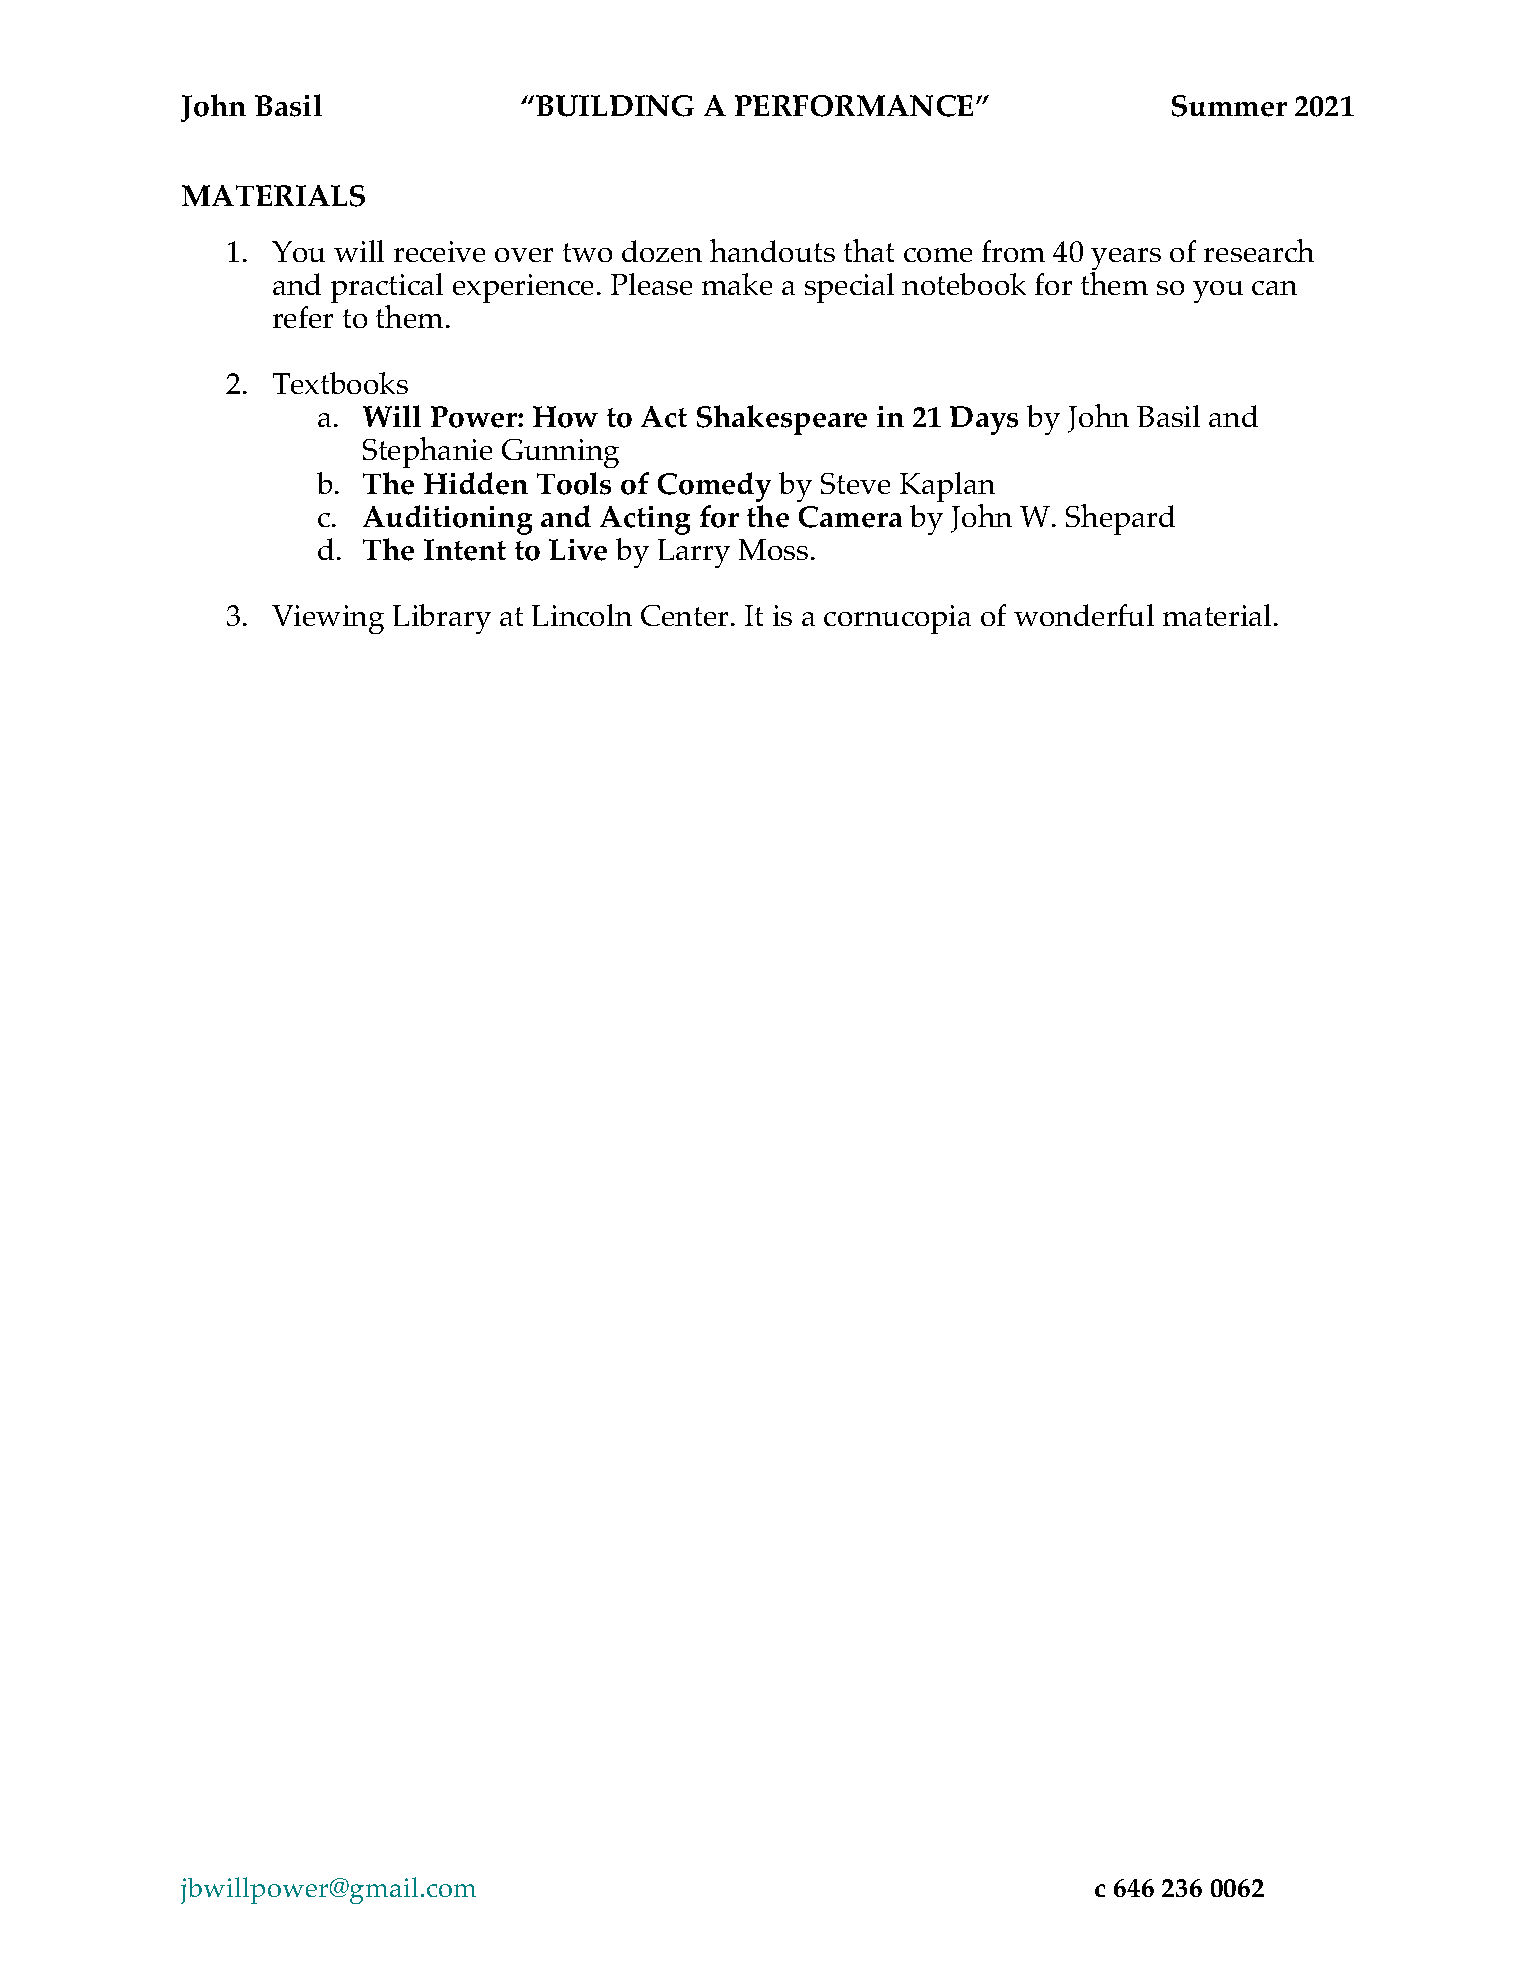  Describe the element at coordinates (854, 106) in the image. I see `PERFORMANCE` at that location.
